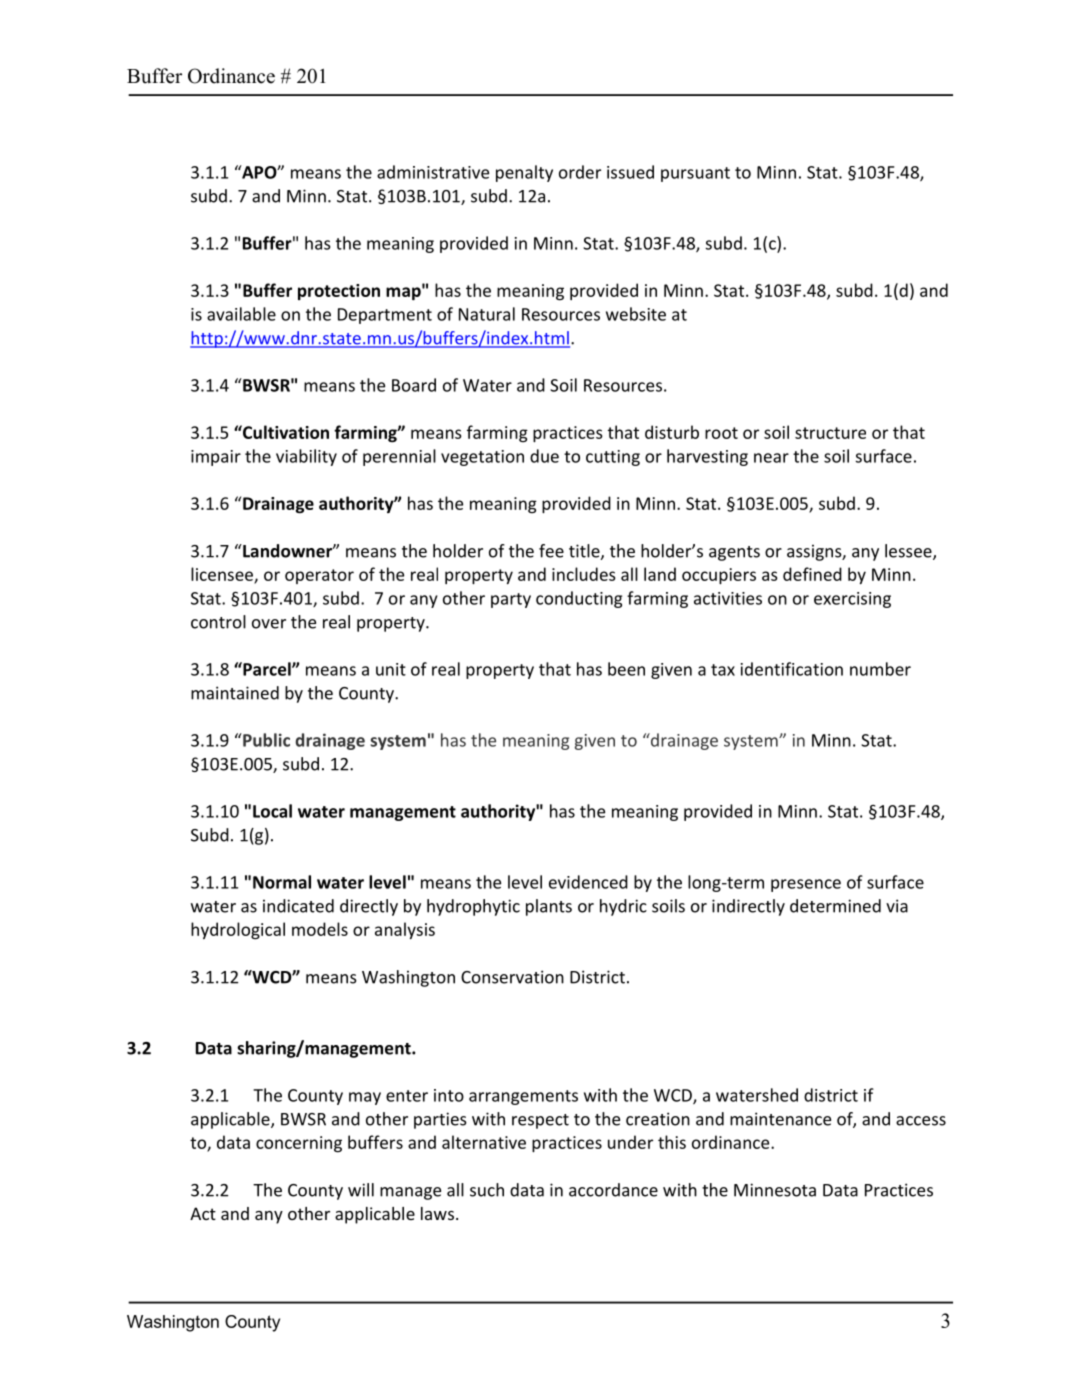 The image size is (1078, 1396). I want to click on operator, so click(319, 576).
